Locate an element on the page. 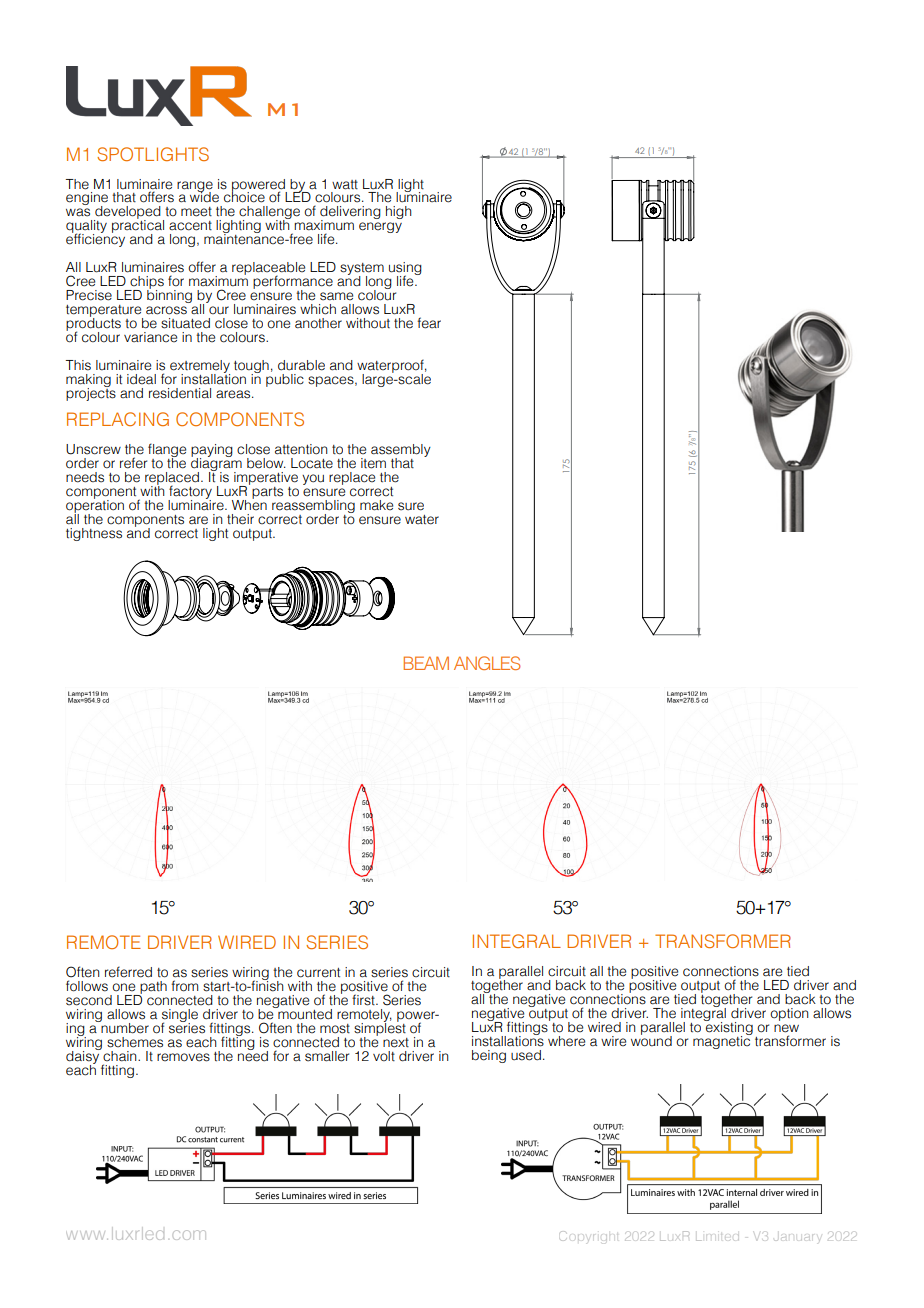 This image has height=1308, width=924. accent is located at coordinates (190, 226).
